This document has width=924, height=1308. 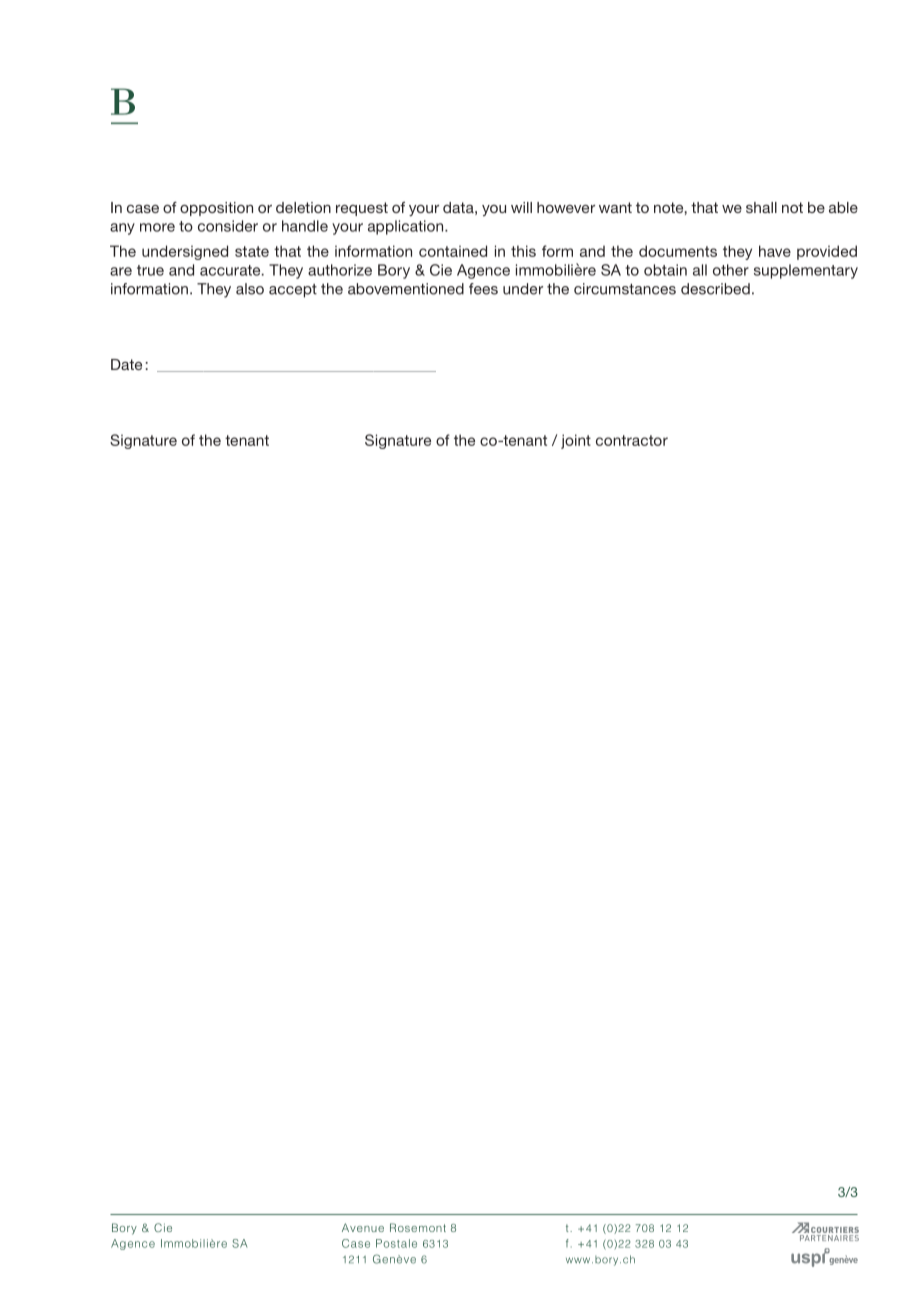 What do you see at coordinates (340, 270) in the document?
I see `authorize` at bounding box center [340, 270].
